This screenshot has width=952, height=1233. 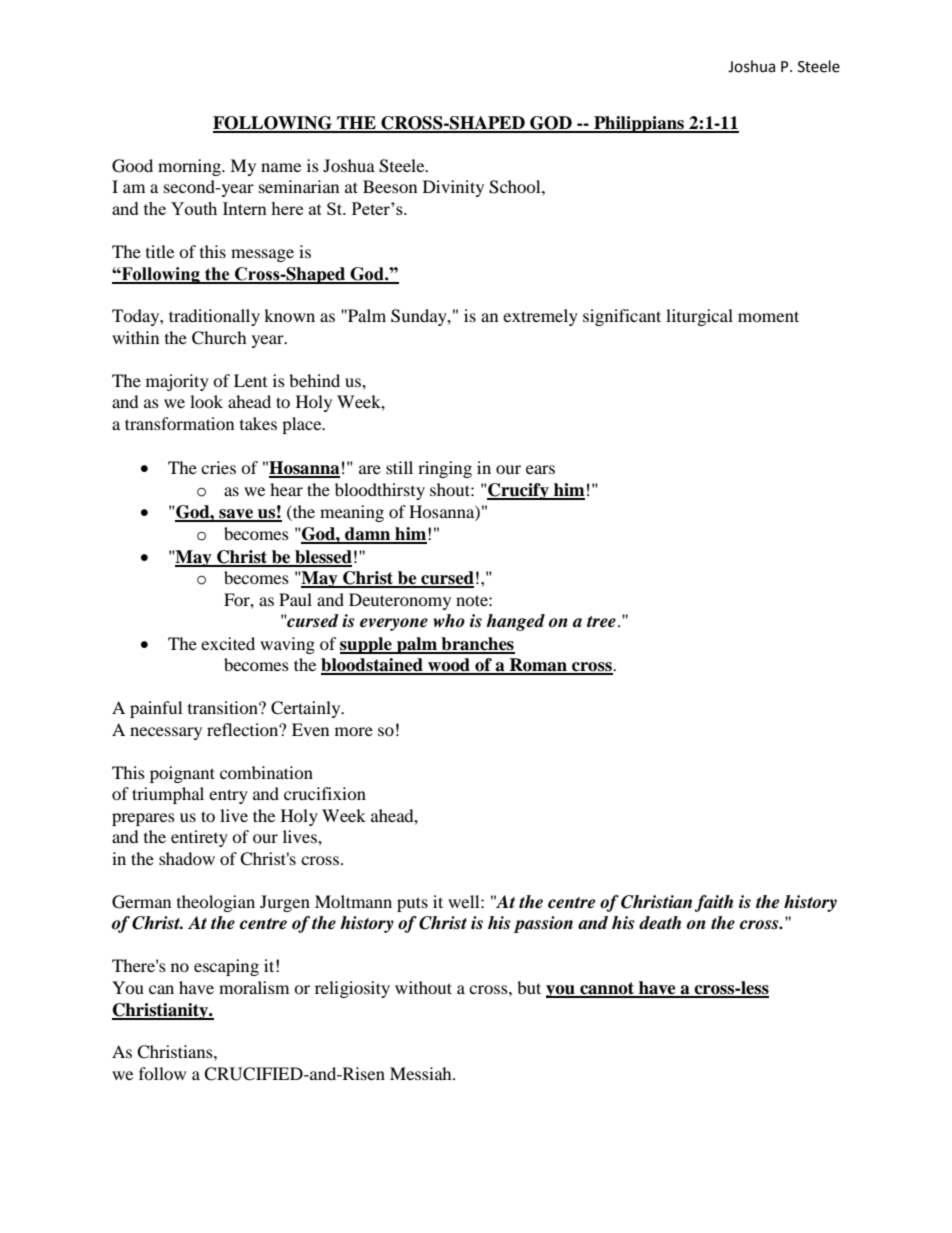 What do you see at coordinates (199, 838) in the screenshot?
I see `entirety` at bounding box center [199, 838].
